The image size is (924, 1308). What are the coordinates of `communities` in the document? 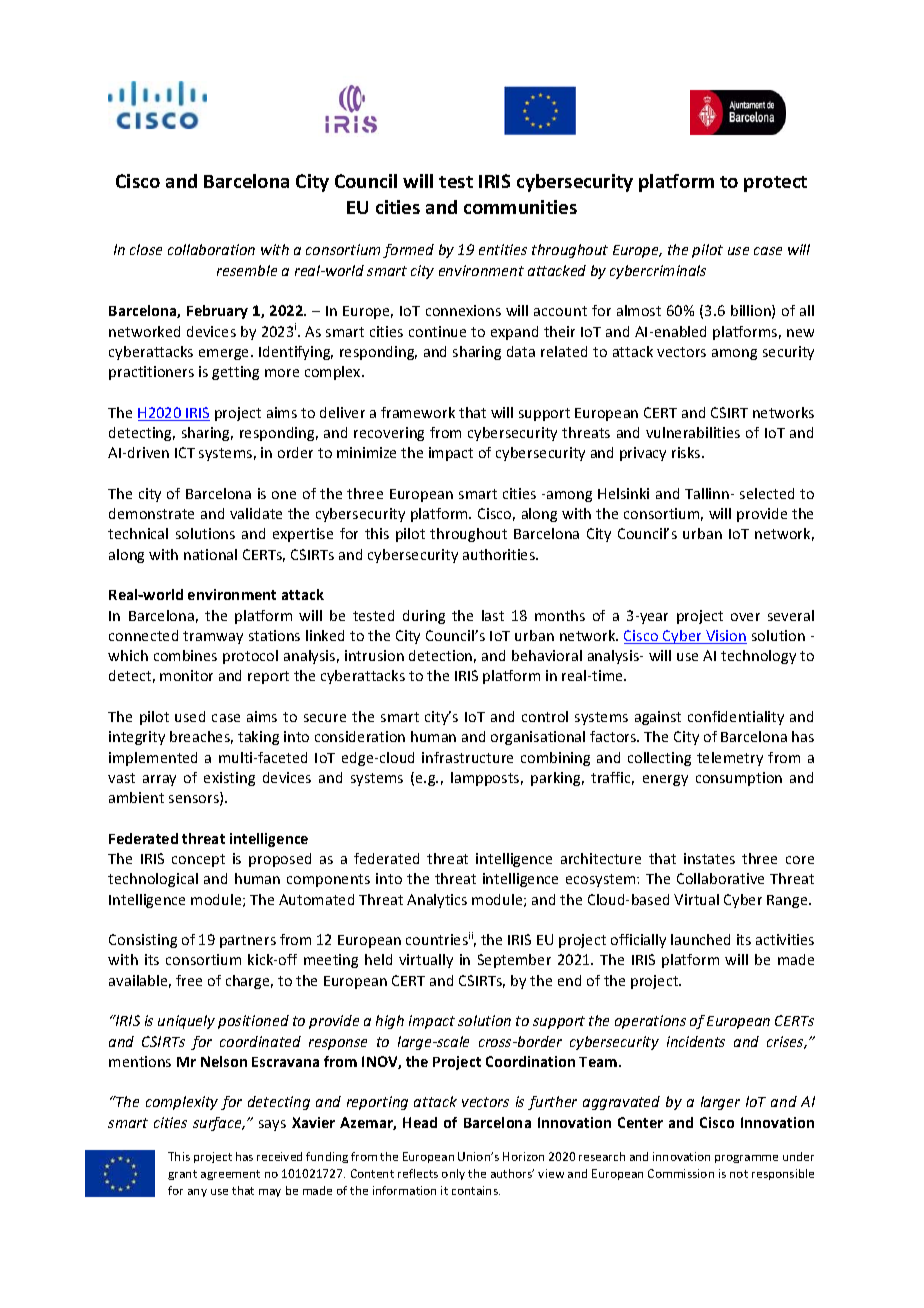 It's located at (520, 207).
